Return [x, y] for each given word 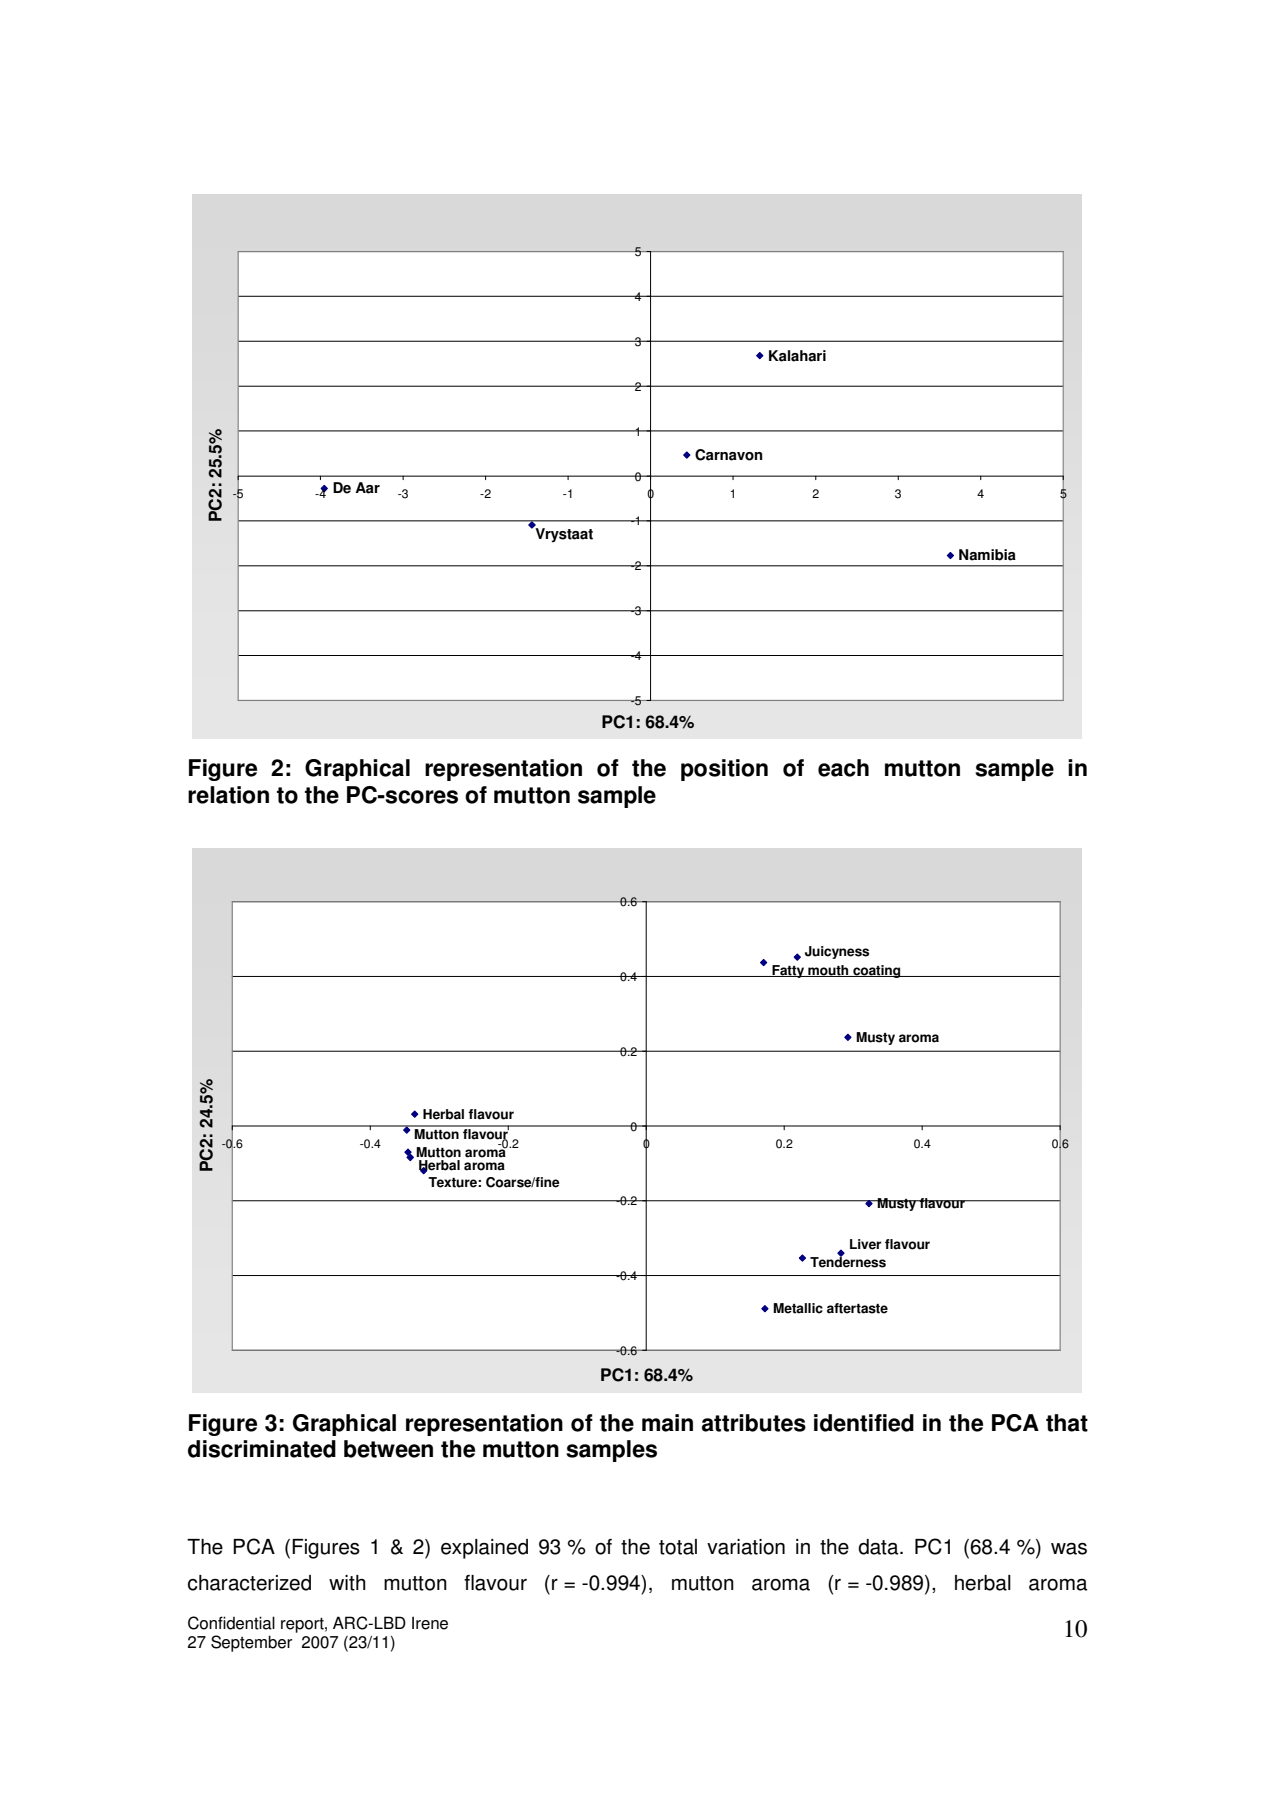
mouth [828, 971]
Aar [367, 488]
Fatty [788, 971]
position [724, 770]
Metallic [798, 1308]
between [388, 1449]
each [843, 768]
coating [877, 971]
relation [228, 795]
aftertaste [857, 1308]
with [347, 1583]
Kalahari [797, 356]
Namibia [987, 555]
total [678, 1547]
